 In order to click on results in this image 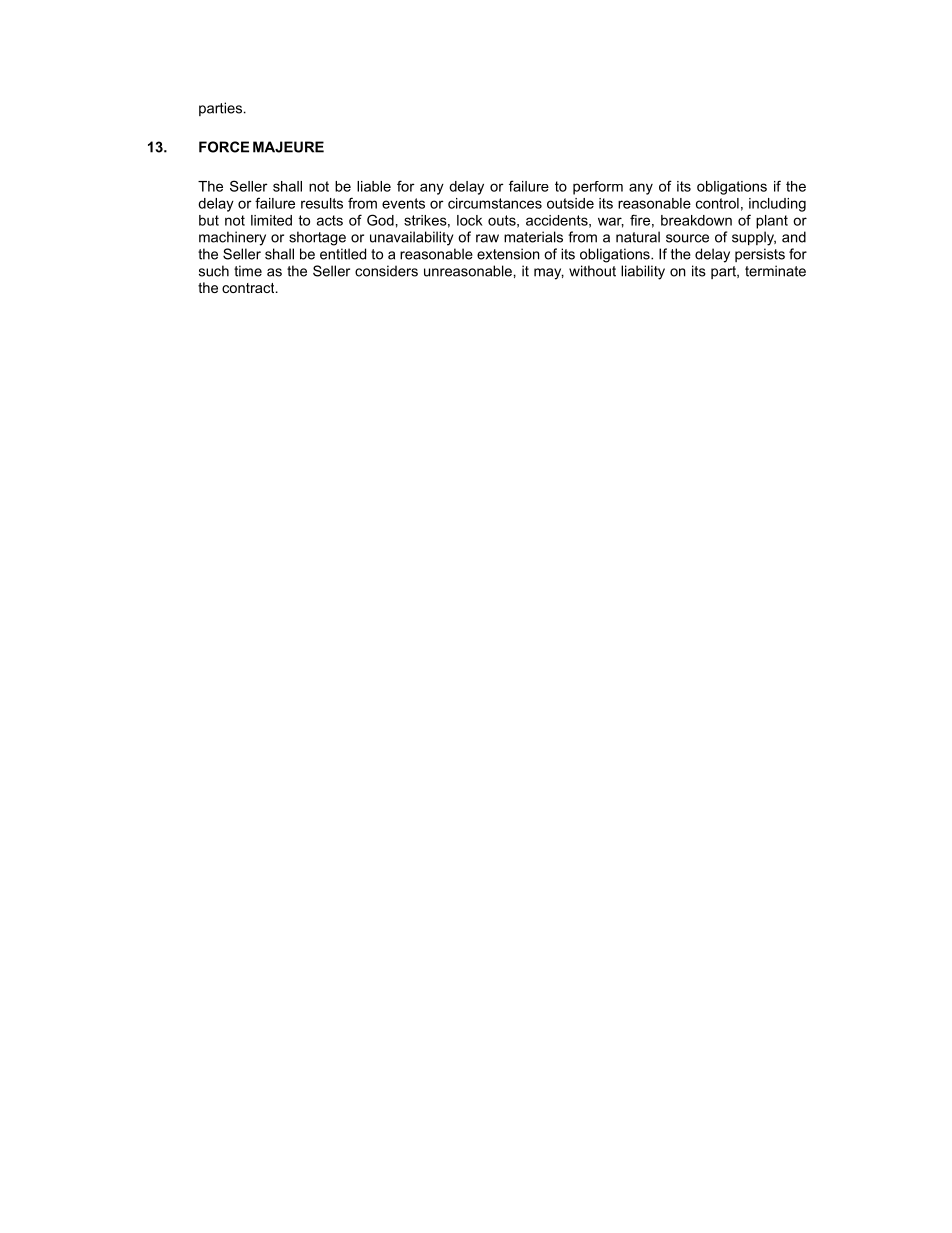, I will do `click(322, 203)`.
